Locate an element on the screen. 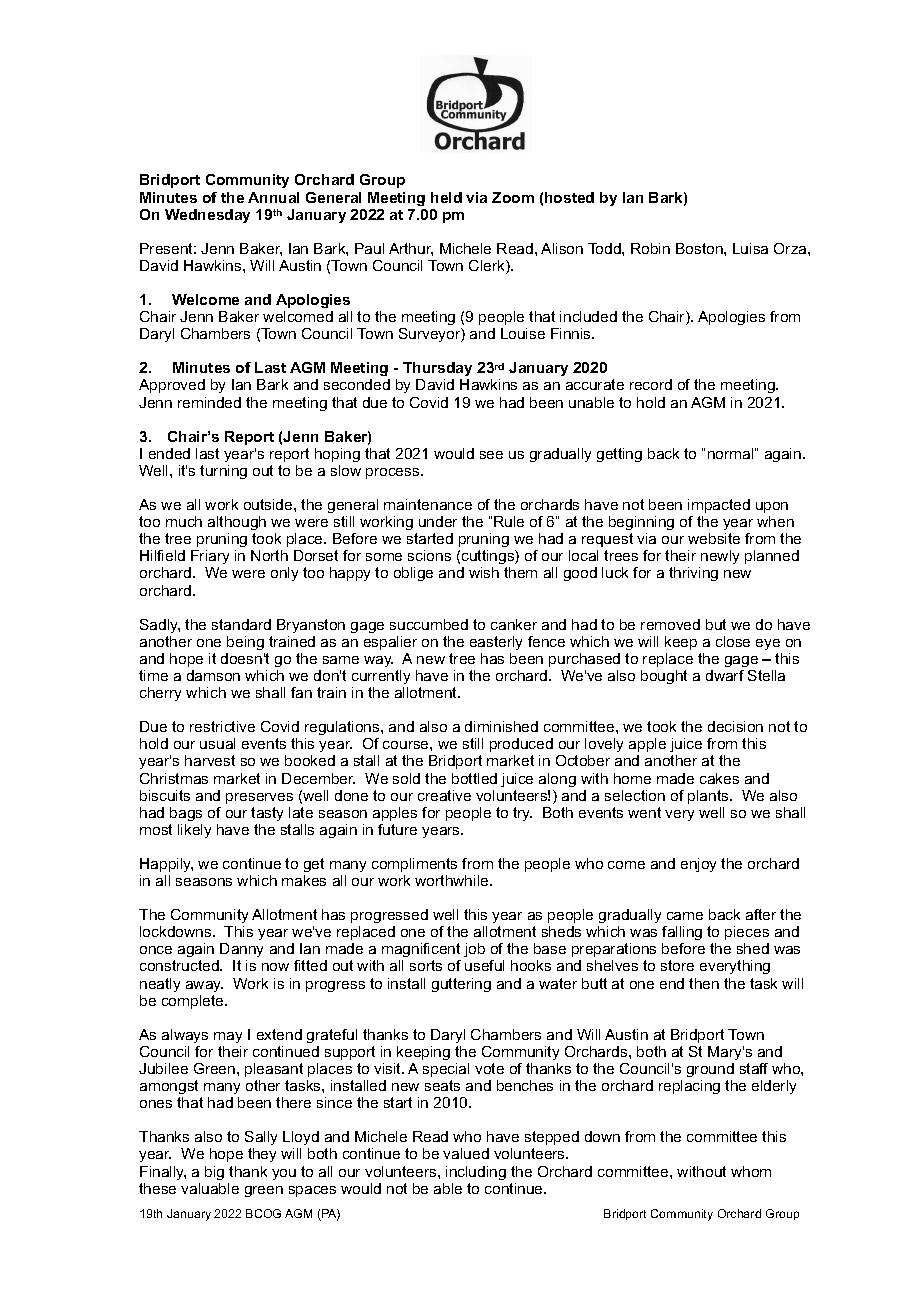  dwarf is located at coordinates (725, 675).
